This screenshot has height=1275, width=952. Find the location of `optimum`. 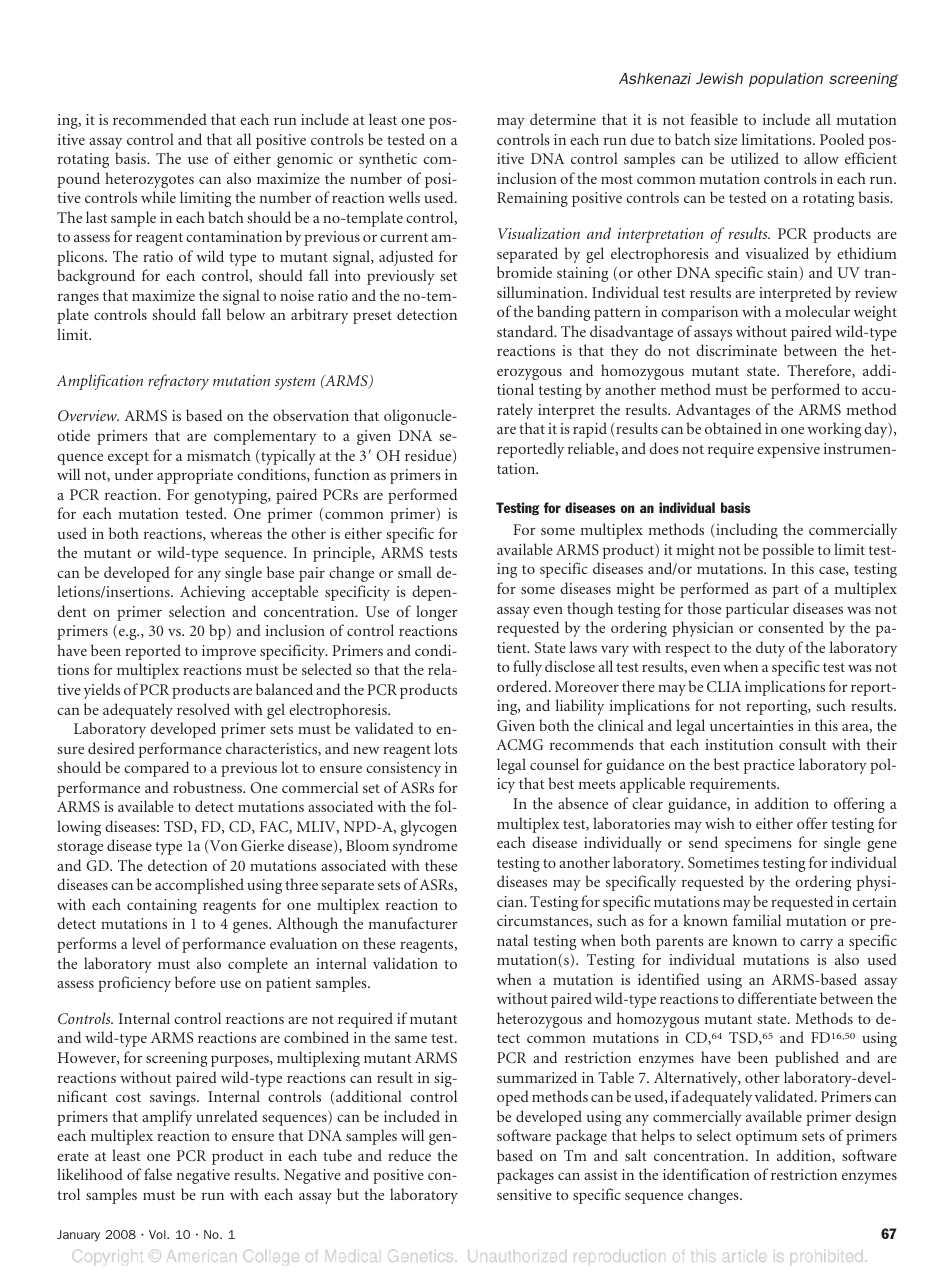

optimum is located at coordinates (766, 1137).
